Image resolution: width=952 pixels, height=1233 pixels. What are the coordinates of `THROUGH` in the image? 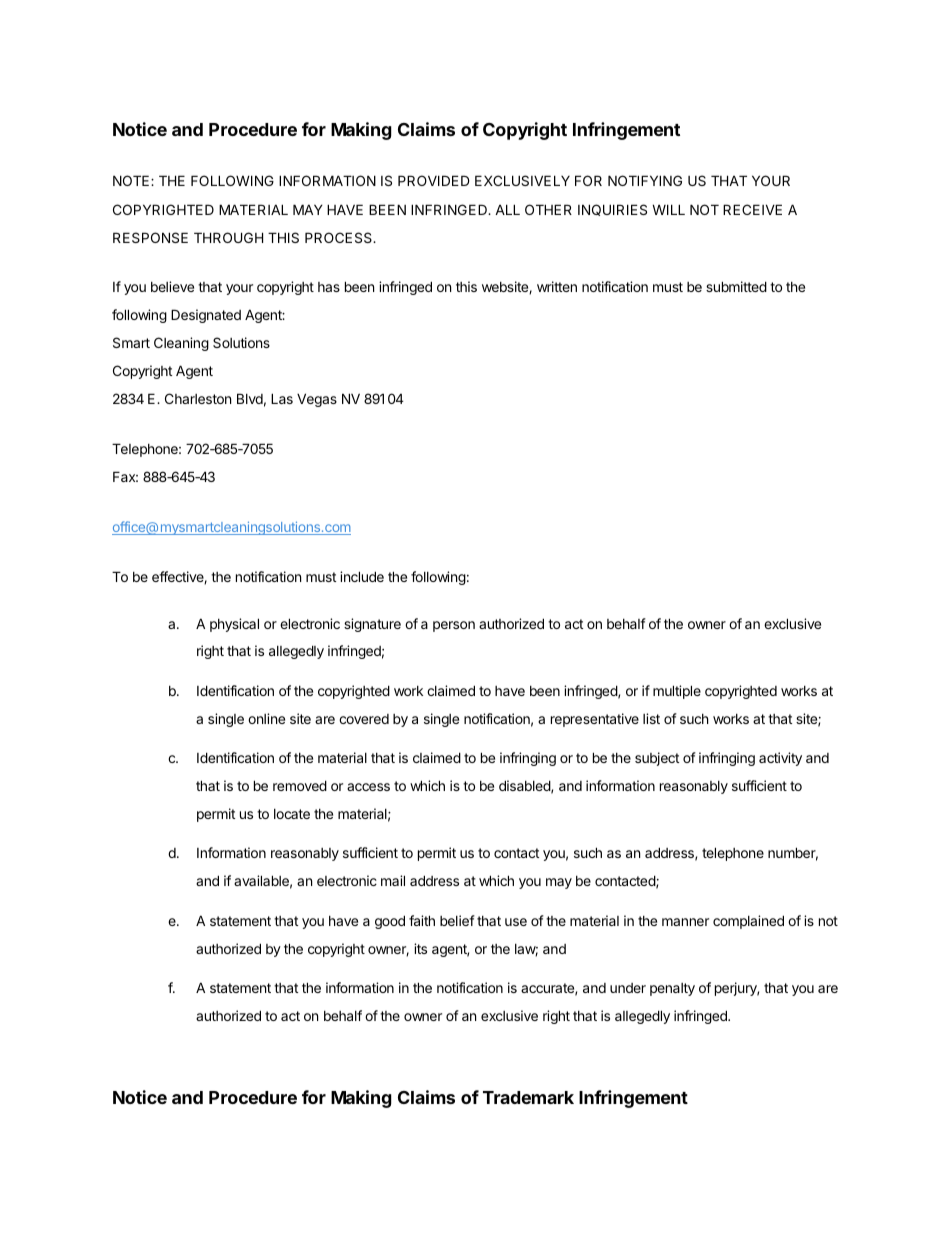 It's located at (228, 237).
